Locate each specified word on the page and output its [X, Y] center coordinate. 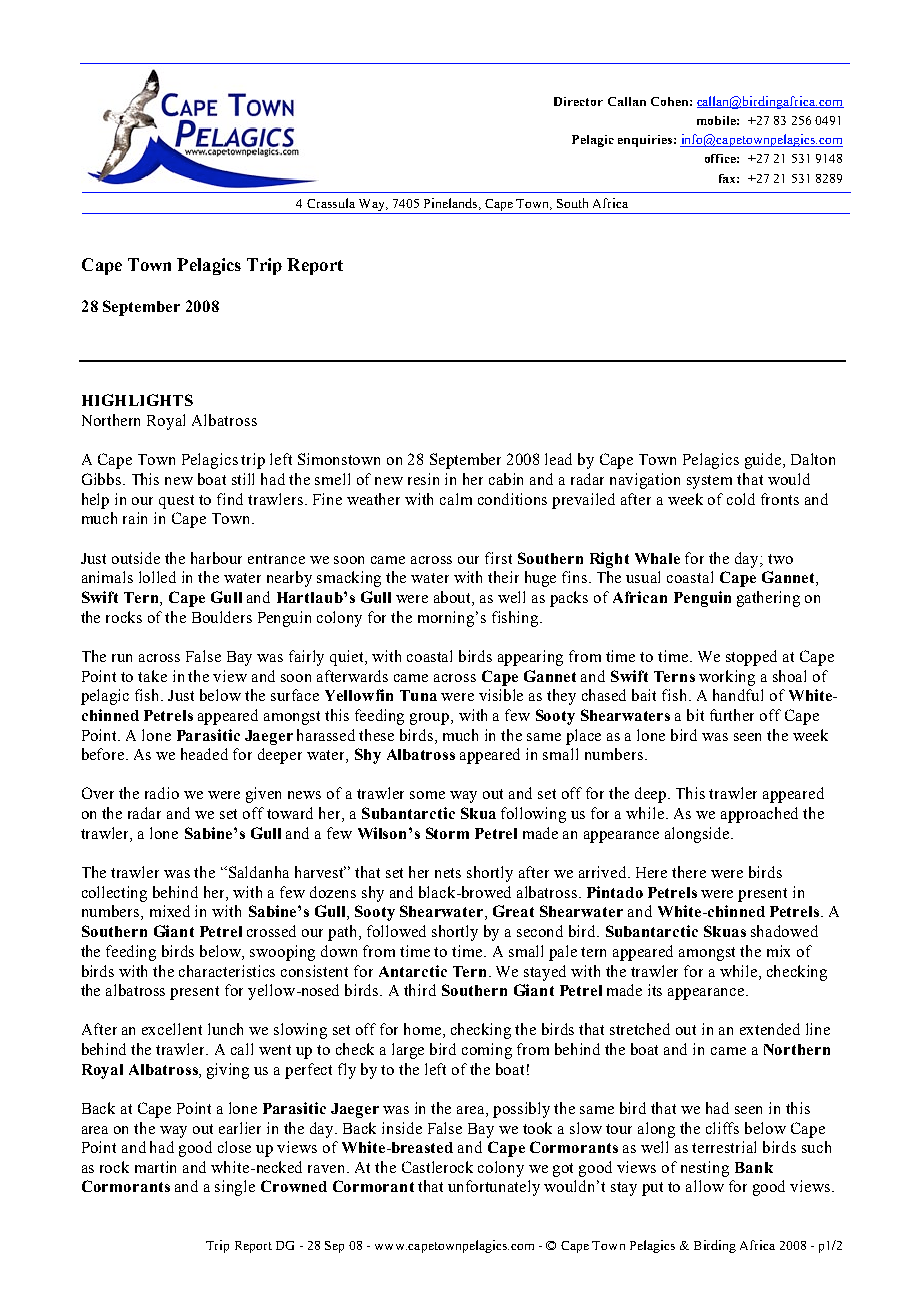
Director [578, 101]
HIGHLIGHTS [137, 400]
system [709, 482]
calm [456, 499]
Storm [447, 833]
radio [162, 793]
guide [764, 461]
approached [759, 815]
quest [176, 502]
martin [155, 1167]
